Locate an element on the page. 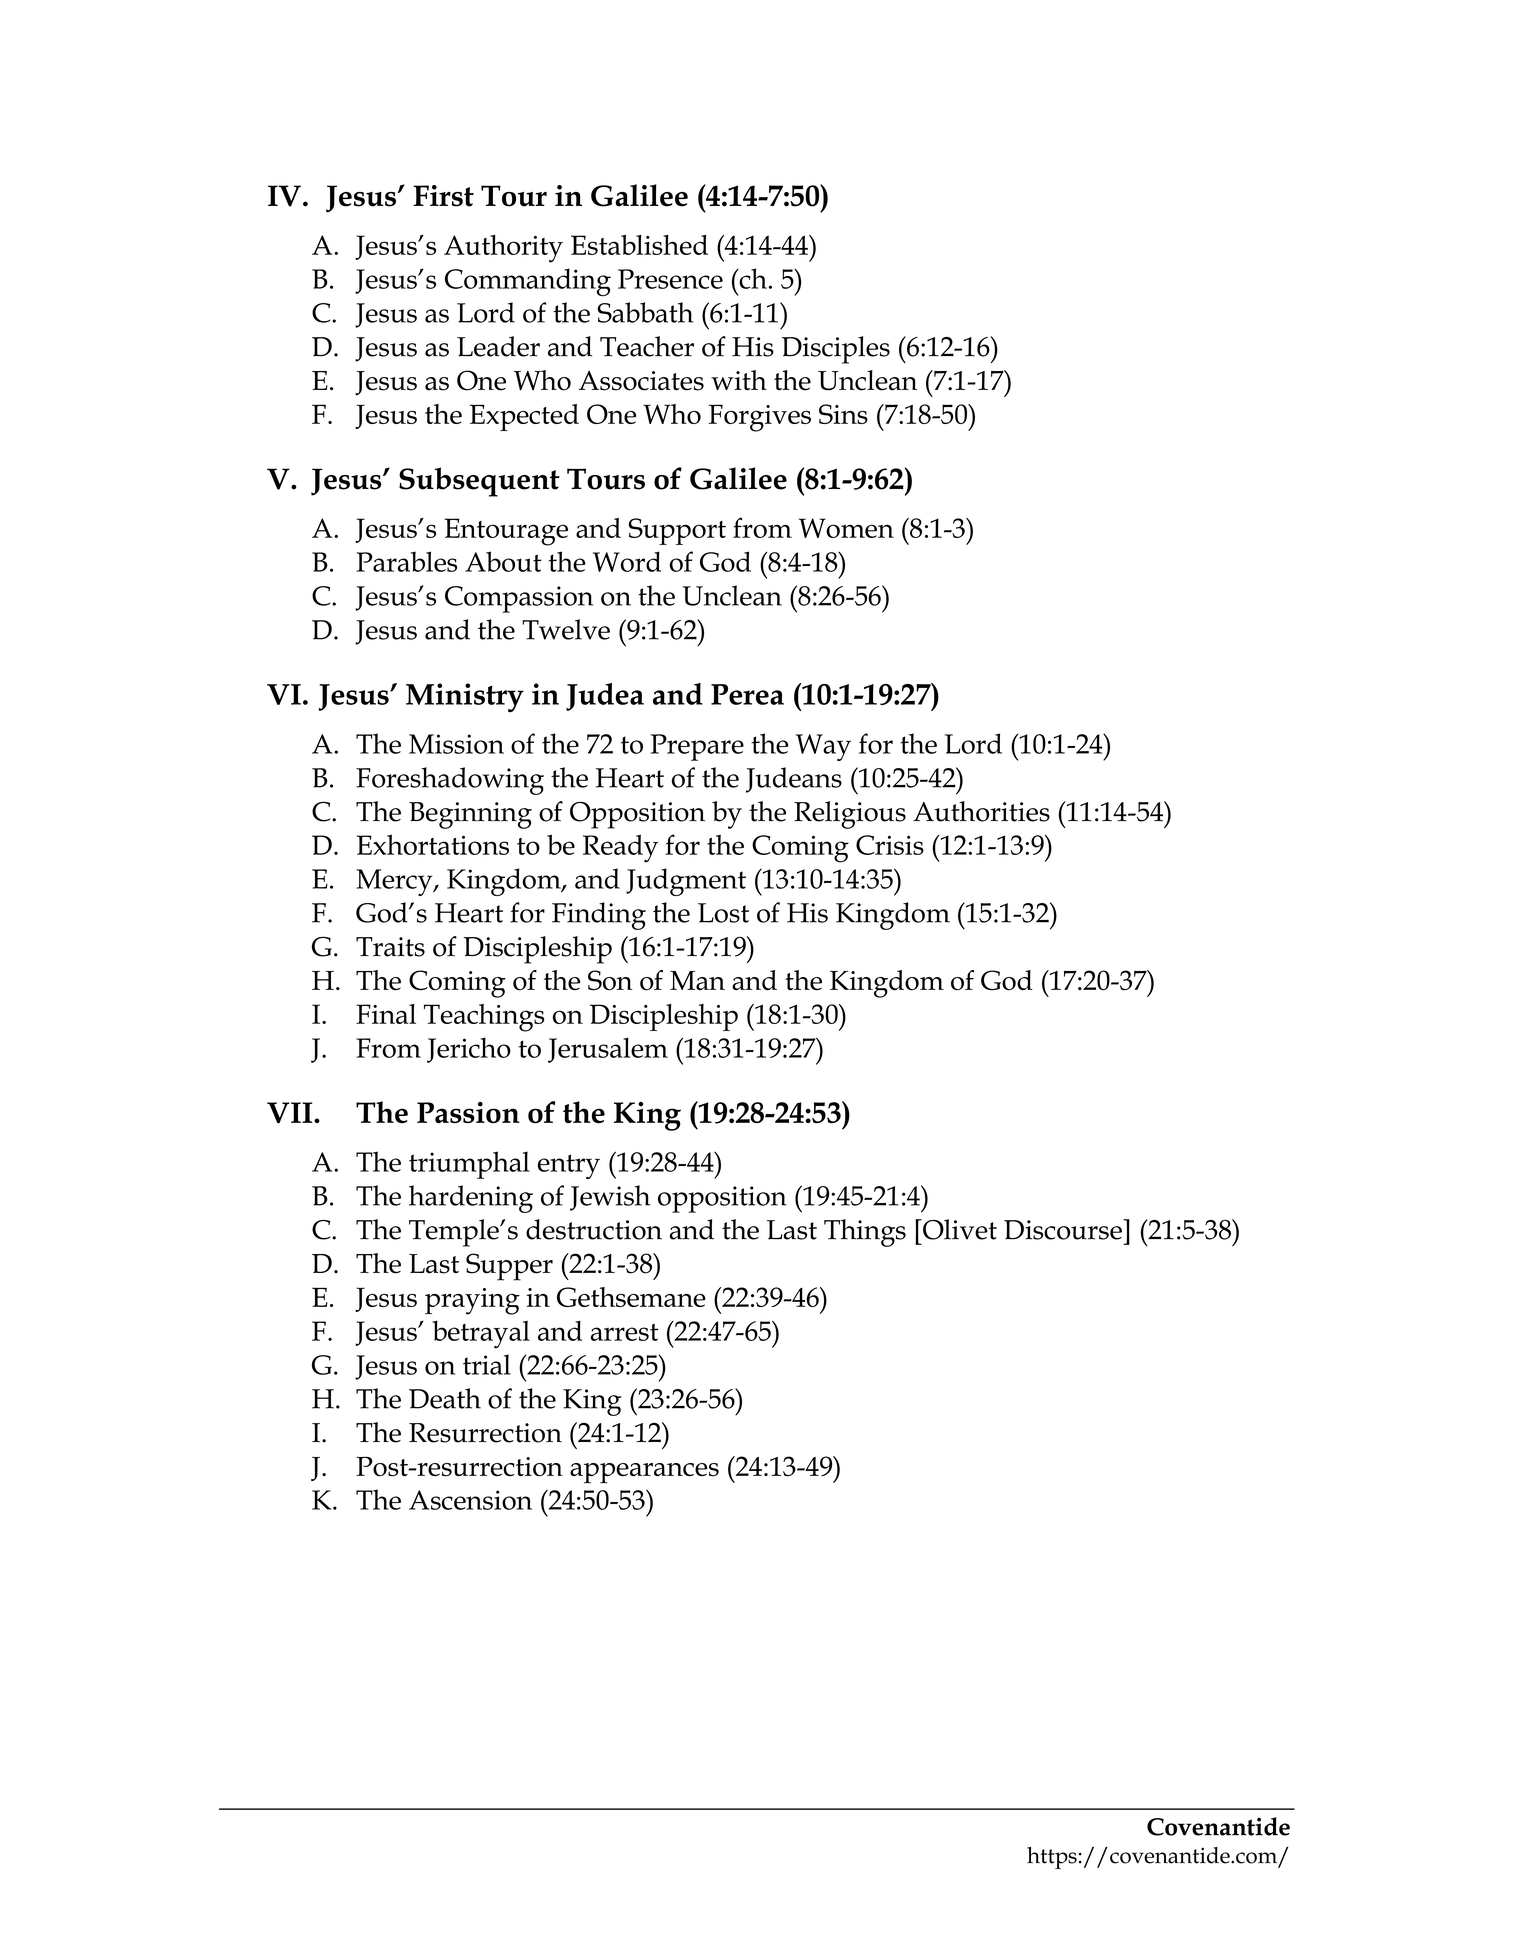 The height and width of the image is (1958, 1513). hardening is located at coordinates (471, 1199).
